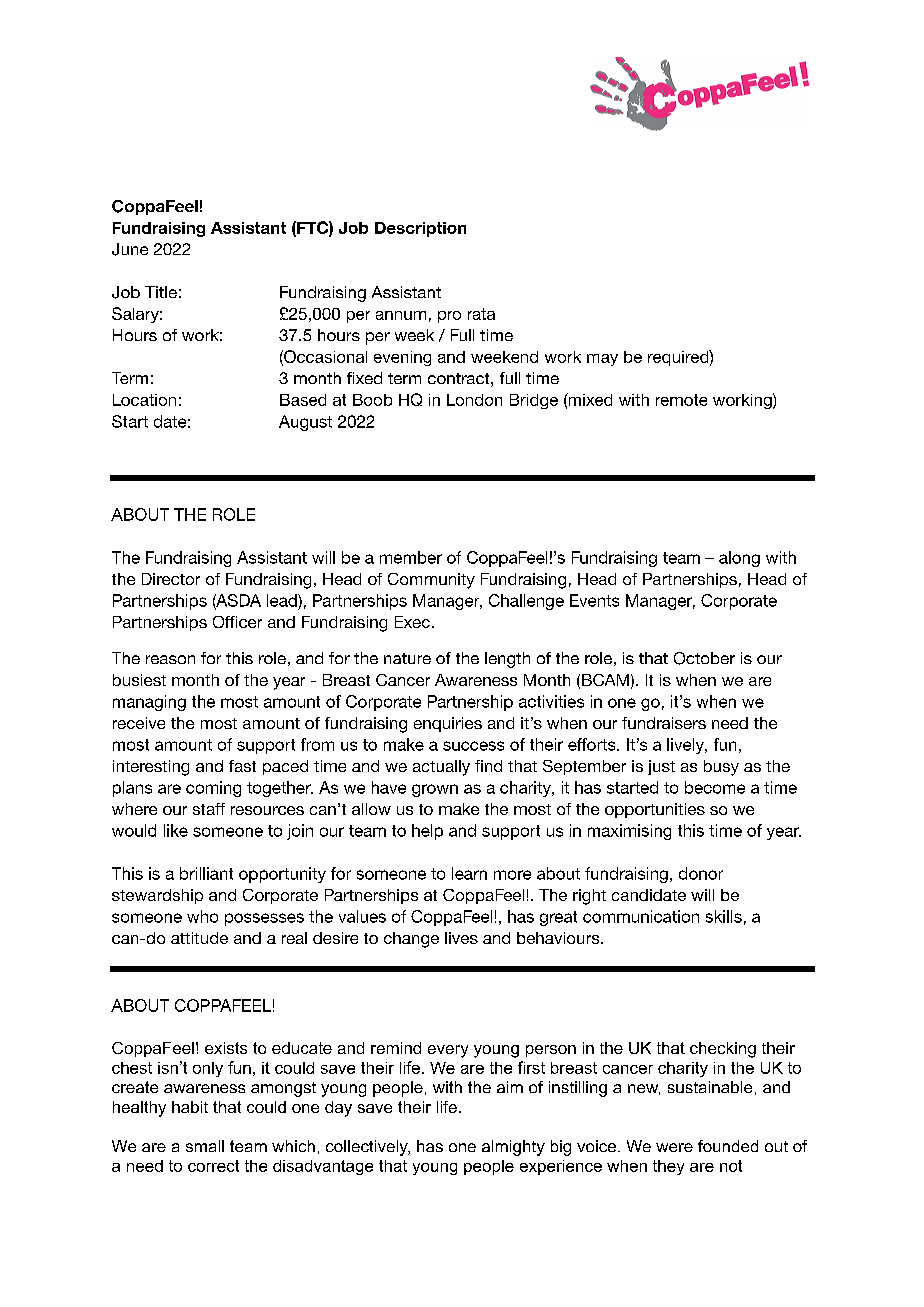  Describe the element at coordinates (161, 292) in the image. I see `Title` at that location.
